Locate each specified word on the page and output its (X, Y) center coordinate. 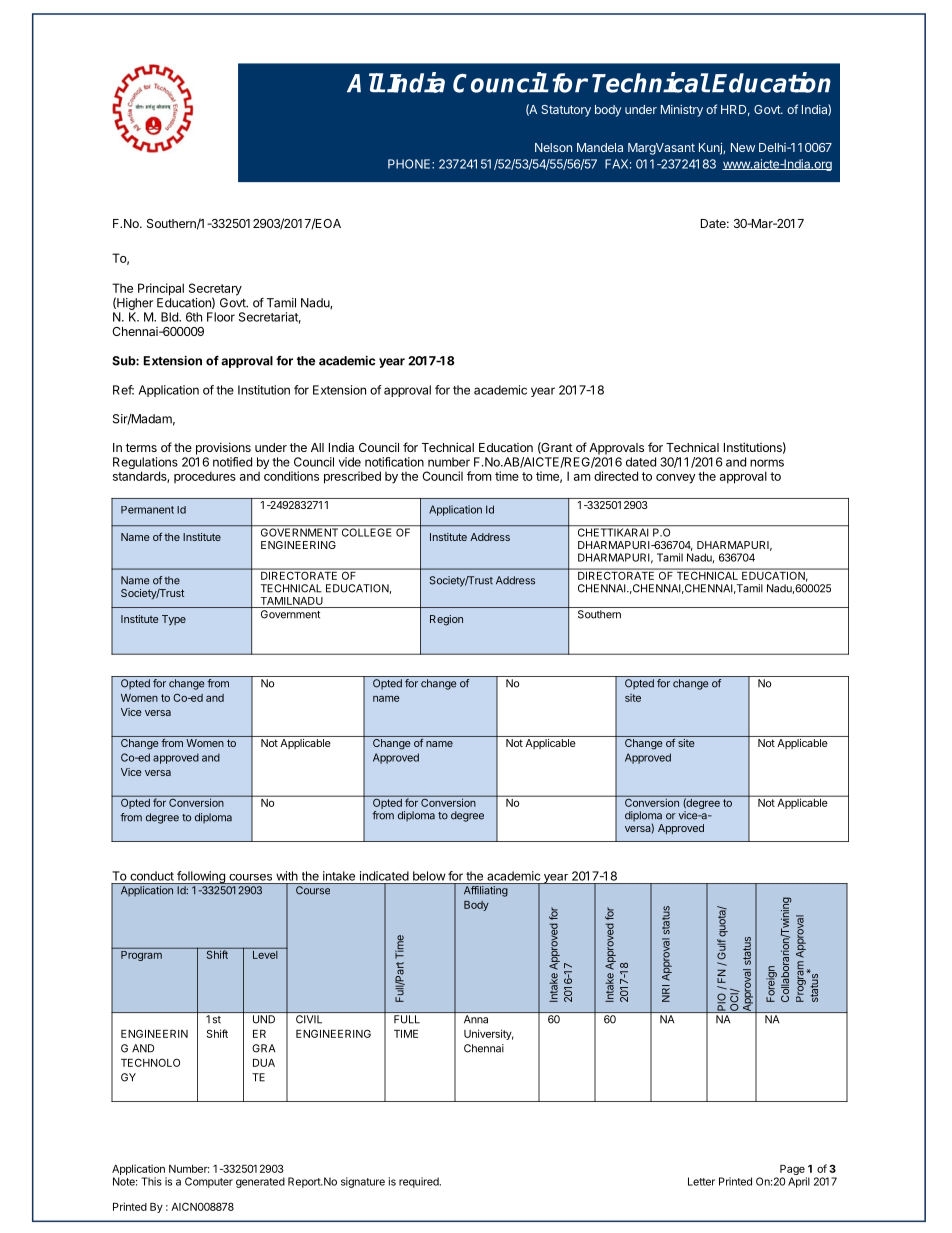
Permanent (147, 510)
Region (446, 620)
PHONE (410, 164)
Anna (476, 1019)
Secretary (215, 290)
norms (767, 463)
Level (265, 953)
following (201, 877)
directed (616, 476)
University (489, 1034)
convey (676, 479)
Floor (221, 317)
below (429, 876)
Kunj (711, 148)
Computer (209, 1182)
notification (394, 462)
